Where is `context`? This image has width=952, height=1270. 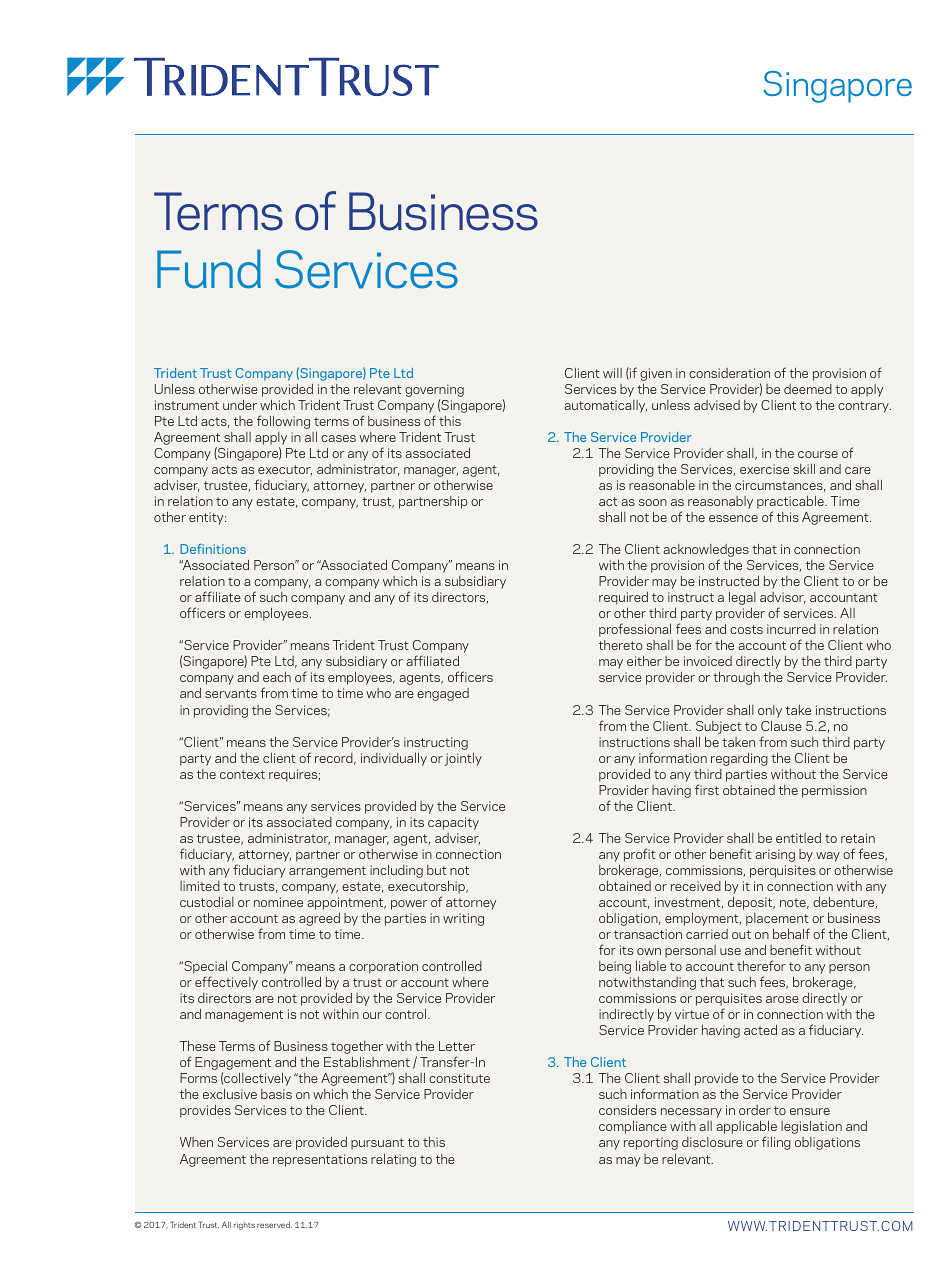
context is located at coordinates (242, 774).
